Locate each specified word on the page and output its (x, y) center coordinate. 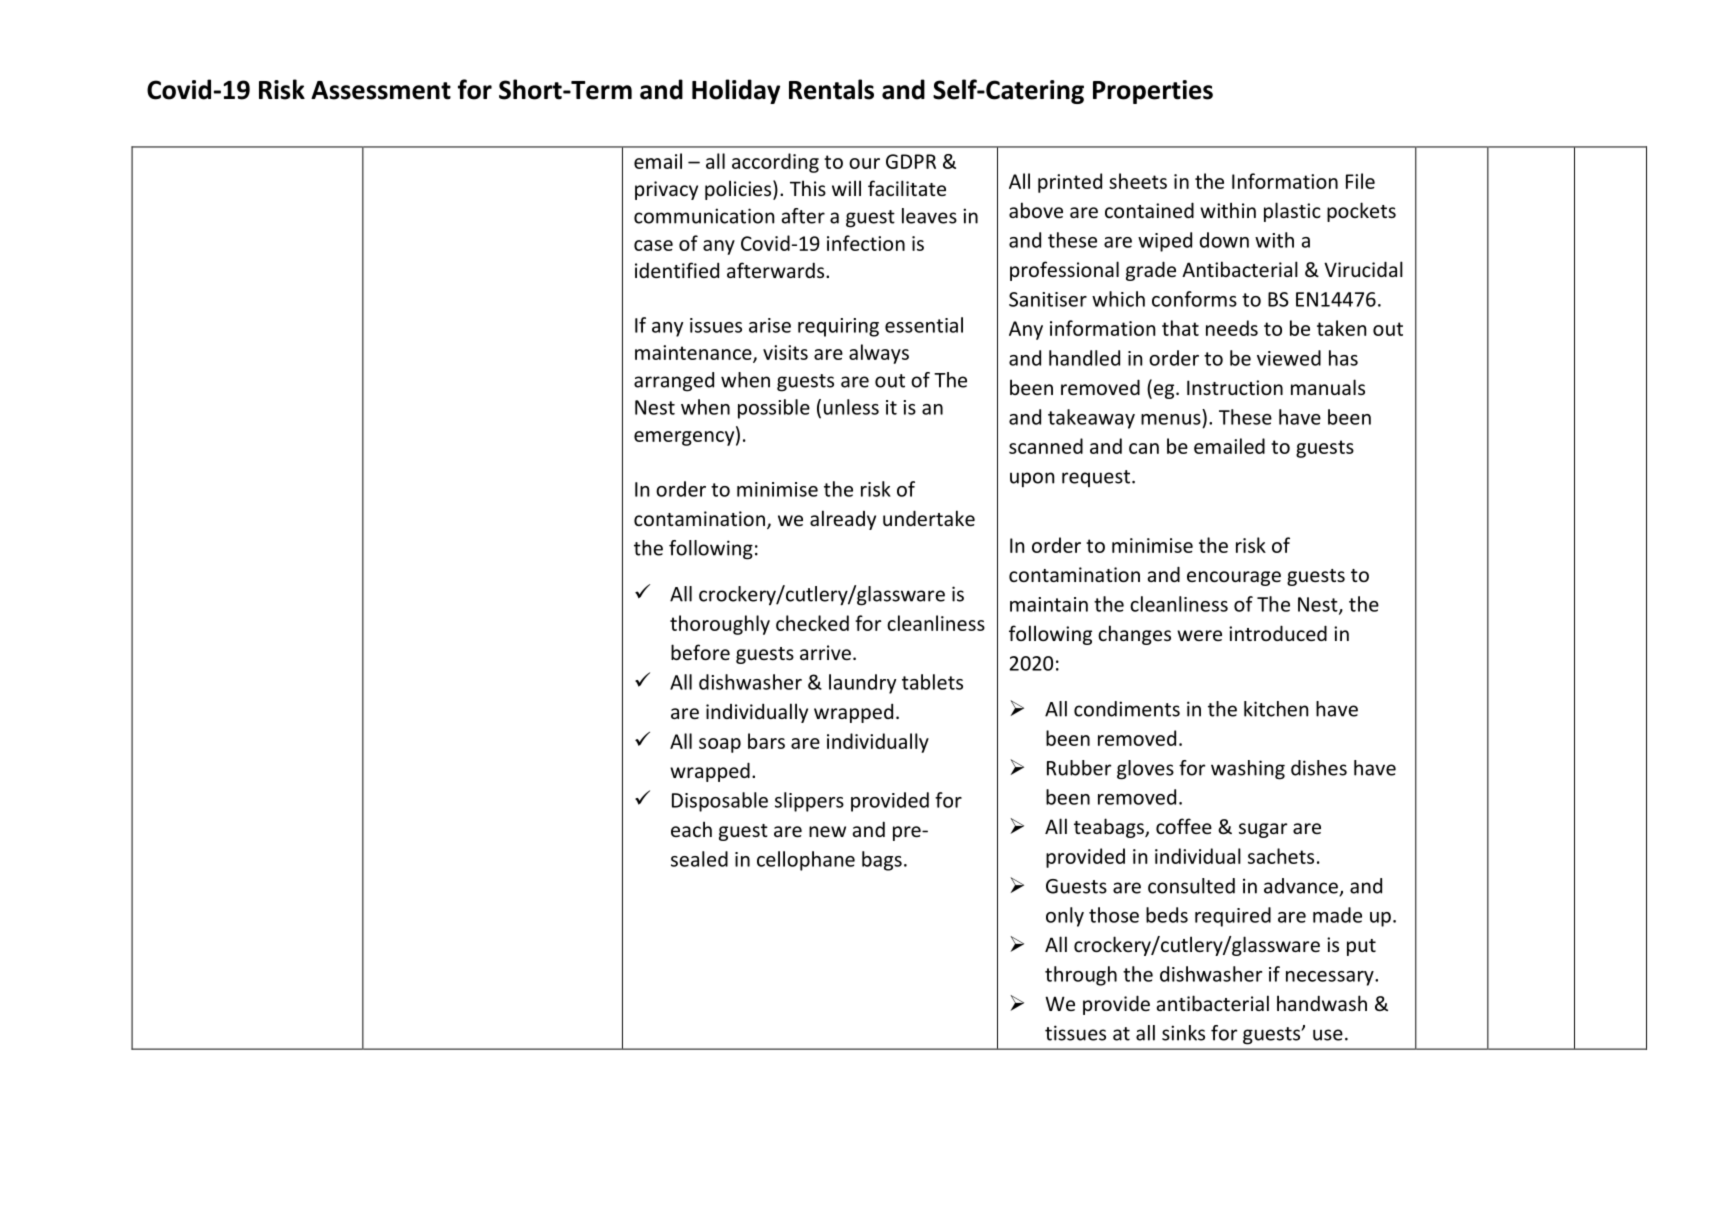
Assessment (381, 90)
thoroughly (720, 625)
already (843, 520)
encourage (1234, 578)
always (879, 354)
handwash (1322, 1003)
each (691, 829)
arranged (674, 382)
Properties (1153, 92)
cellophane (806, 861)
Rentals (831, 89)
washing (1248, 770)
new (827, 831)
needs (1232, 328)
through (1081, 976)
